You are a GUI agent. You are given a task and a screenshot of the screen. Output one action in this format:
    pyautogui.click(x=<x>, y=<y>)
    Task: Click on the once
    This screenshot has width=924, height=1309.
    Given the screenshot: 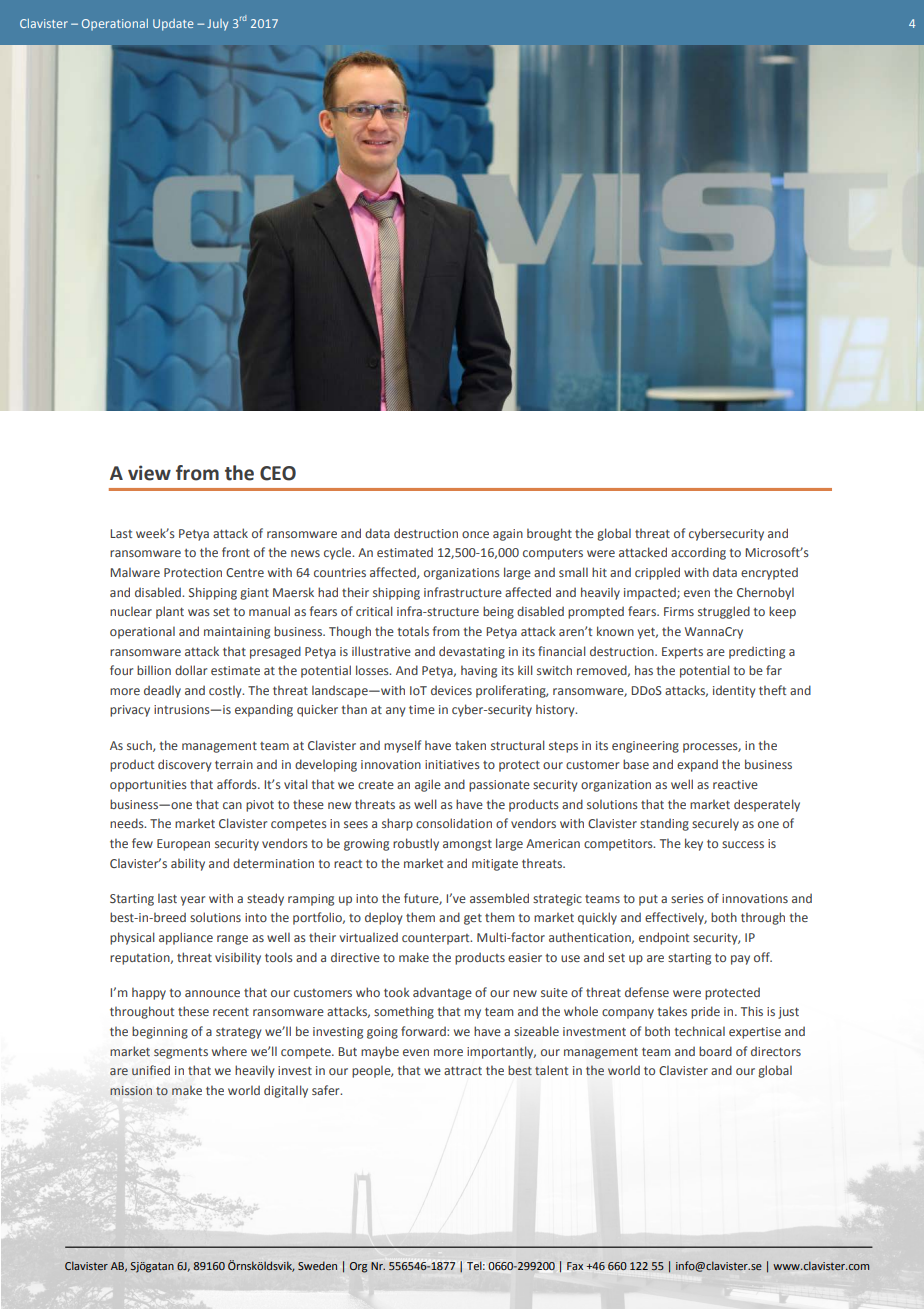 What is the action you would take?
    pyautogui.click(x=475, y=534)
